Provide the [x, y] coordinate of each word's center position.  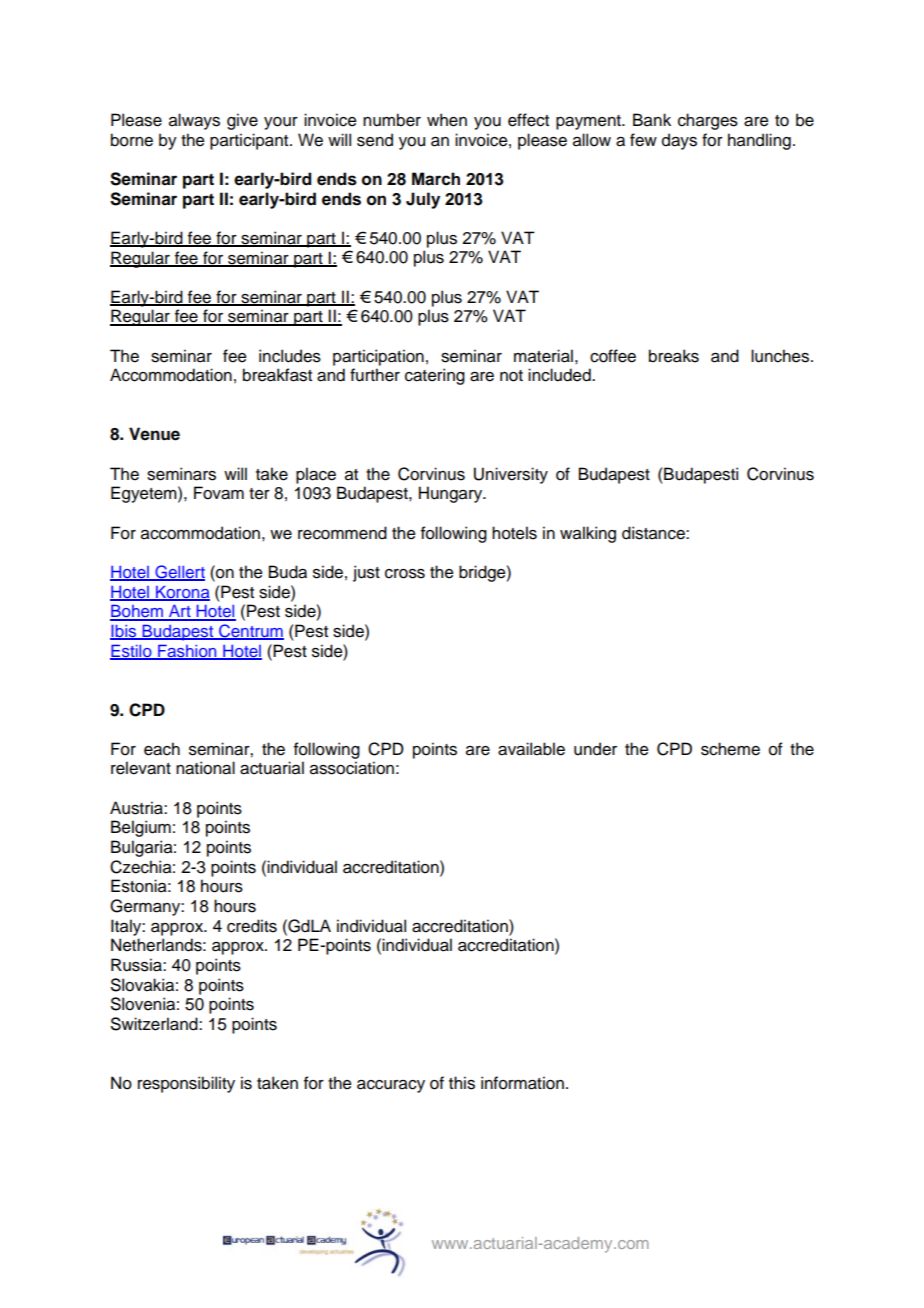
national [205, 768]
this [462, 1083]
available [531, 749]
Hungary [452, 494]
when [447, 120]
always [194, 121]
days [679, 141]
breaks [674, 356]
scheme [730, 749]
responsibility [186, 1084]
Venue [154, 434]
